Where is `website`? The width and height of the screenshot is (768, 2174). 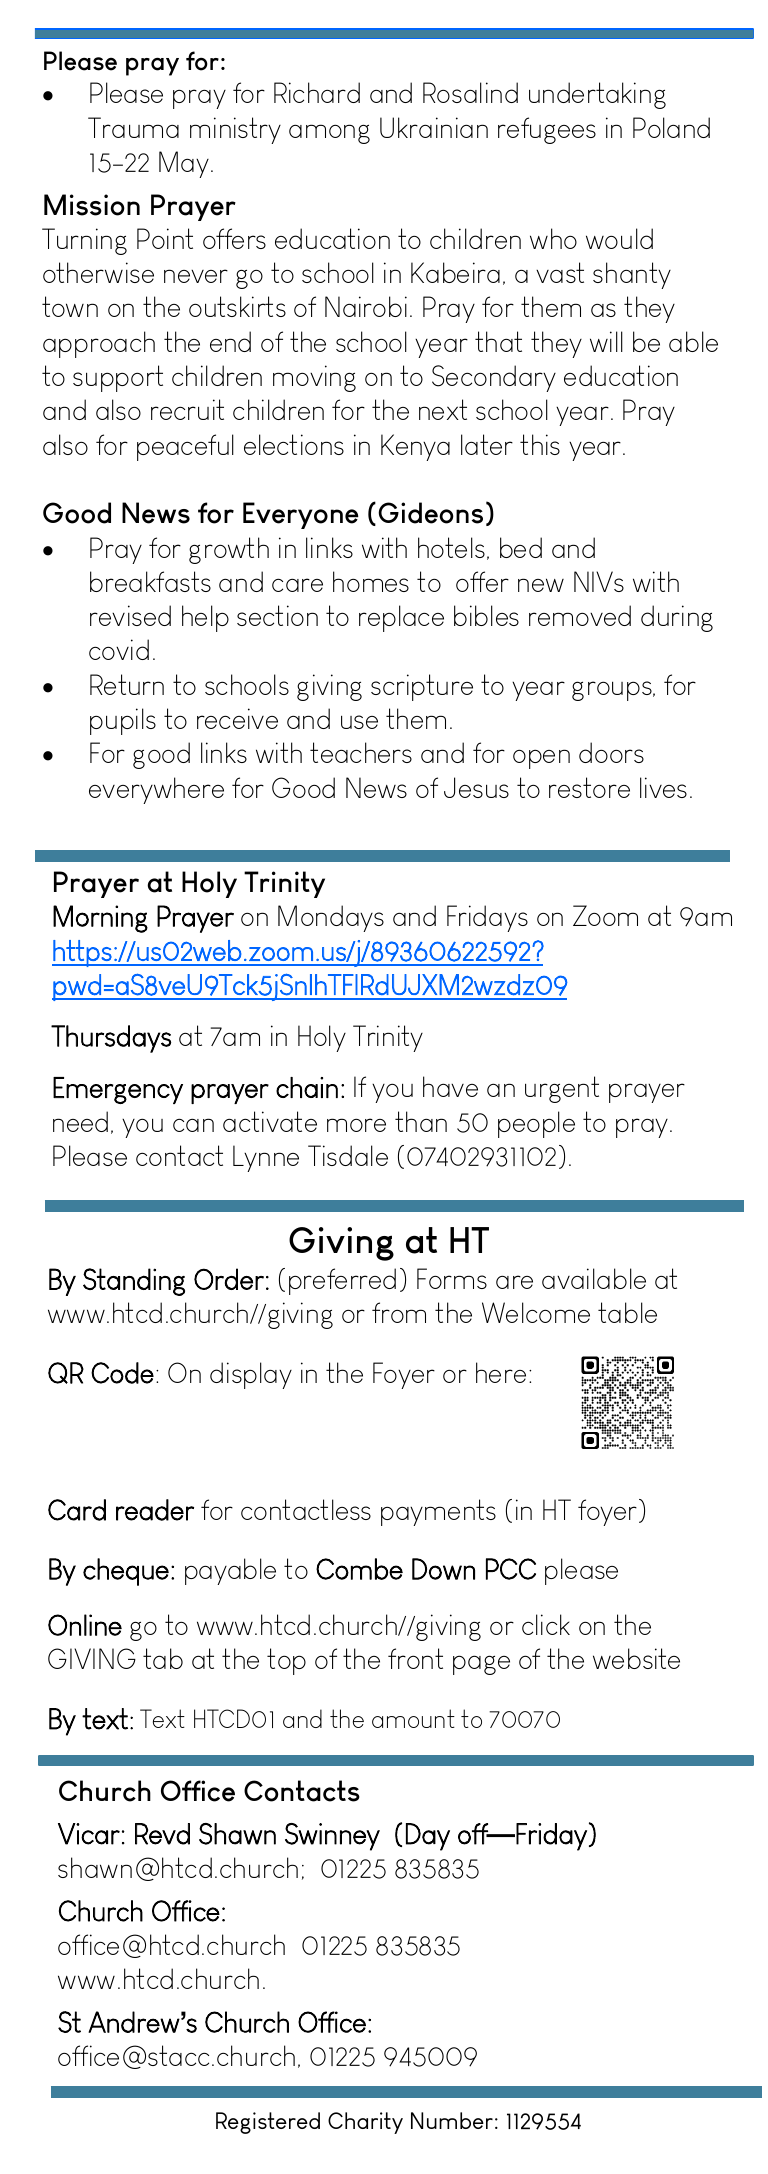 website is located at coordinates (636, 1658).
